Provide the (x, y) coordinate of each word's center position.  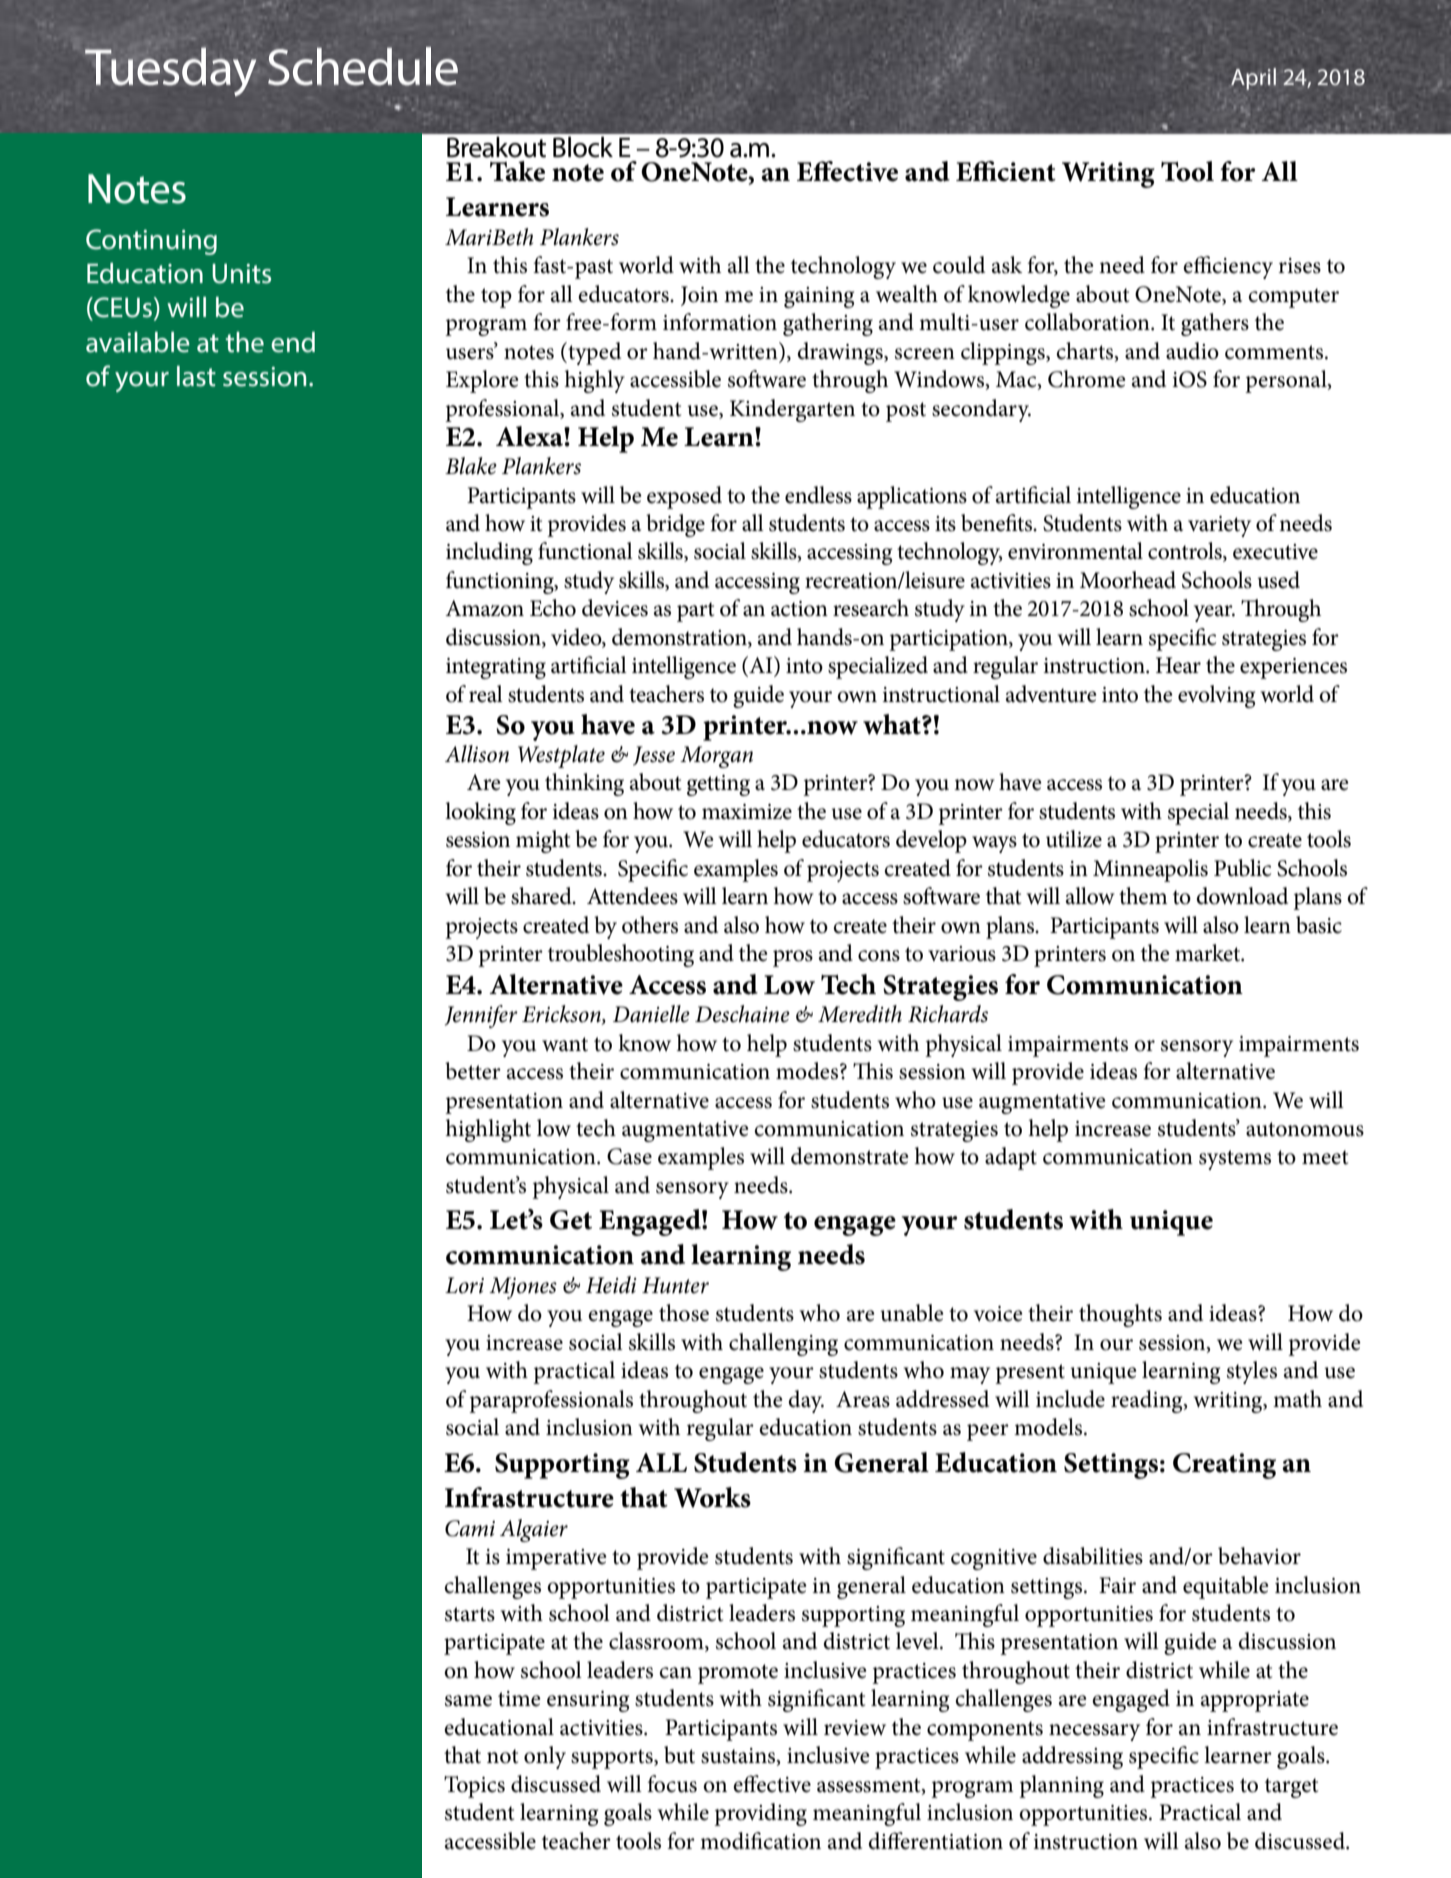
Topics (474, 1787)
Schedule (363, 66)
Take (517, 171)
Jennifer (481, 1016)
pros (793, 958)
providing (760, 1814)
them (1143, 896)
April (1253, 79)
